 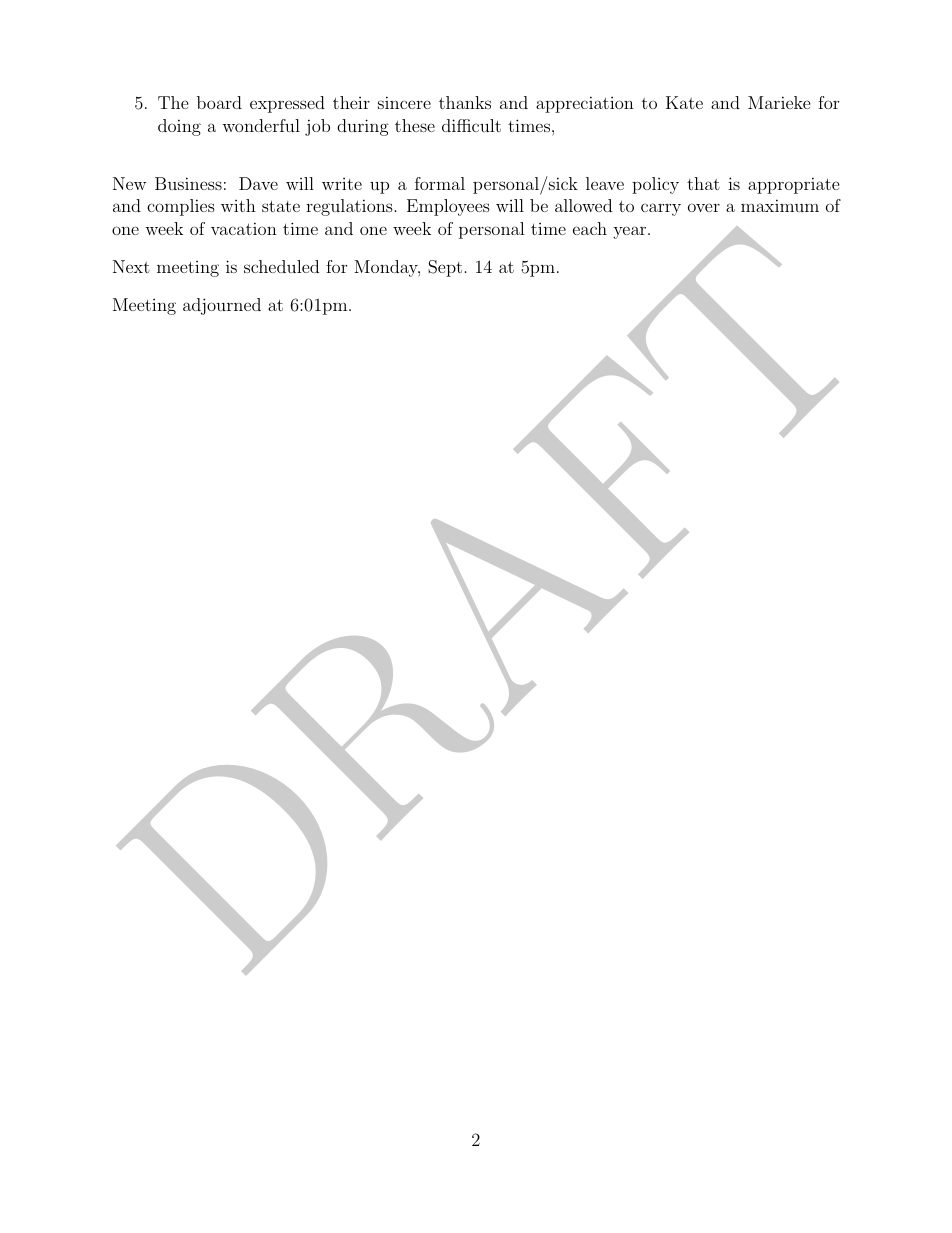 What do you see at coordinates (281, 266) in the image?
I see `scheduled` at bounding box center [281, 266].
